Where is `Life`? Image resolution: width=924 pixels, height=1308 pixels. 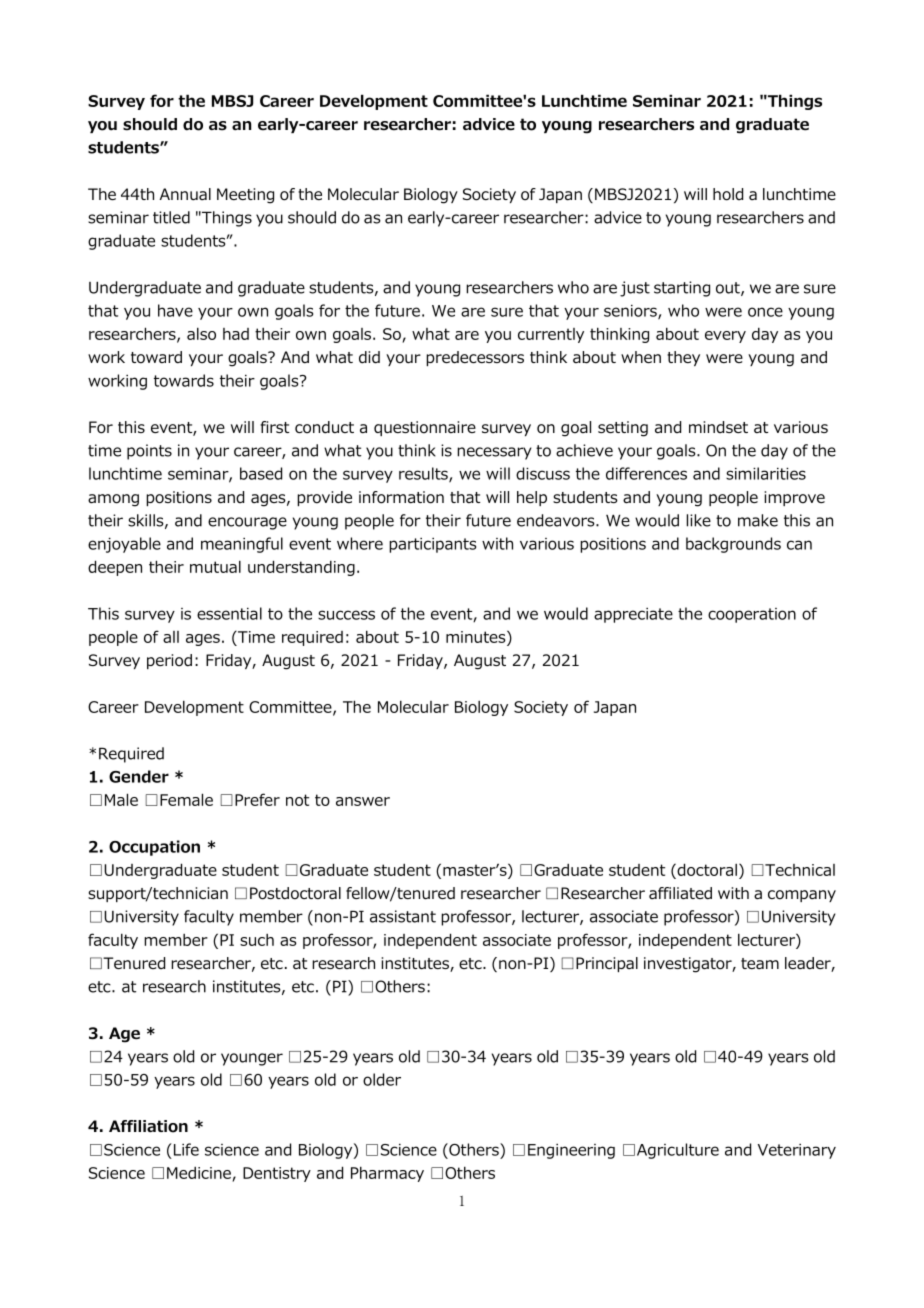
Life is located at coordinates (185, 1149).
